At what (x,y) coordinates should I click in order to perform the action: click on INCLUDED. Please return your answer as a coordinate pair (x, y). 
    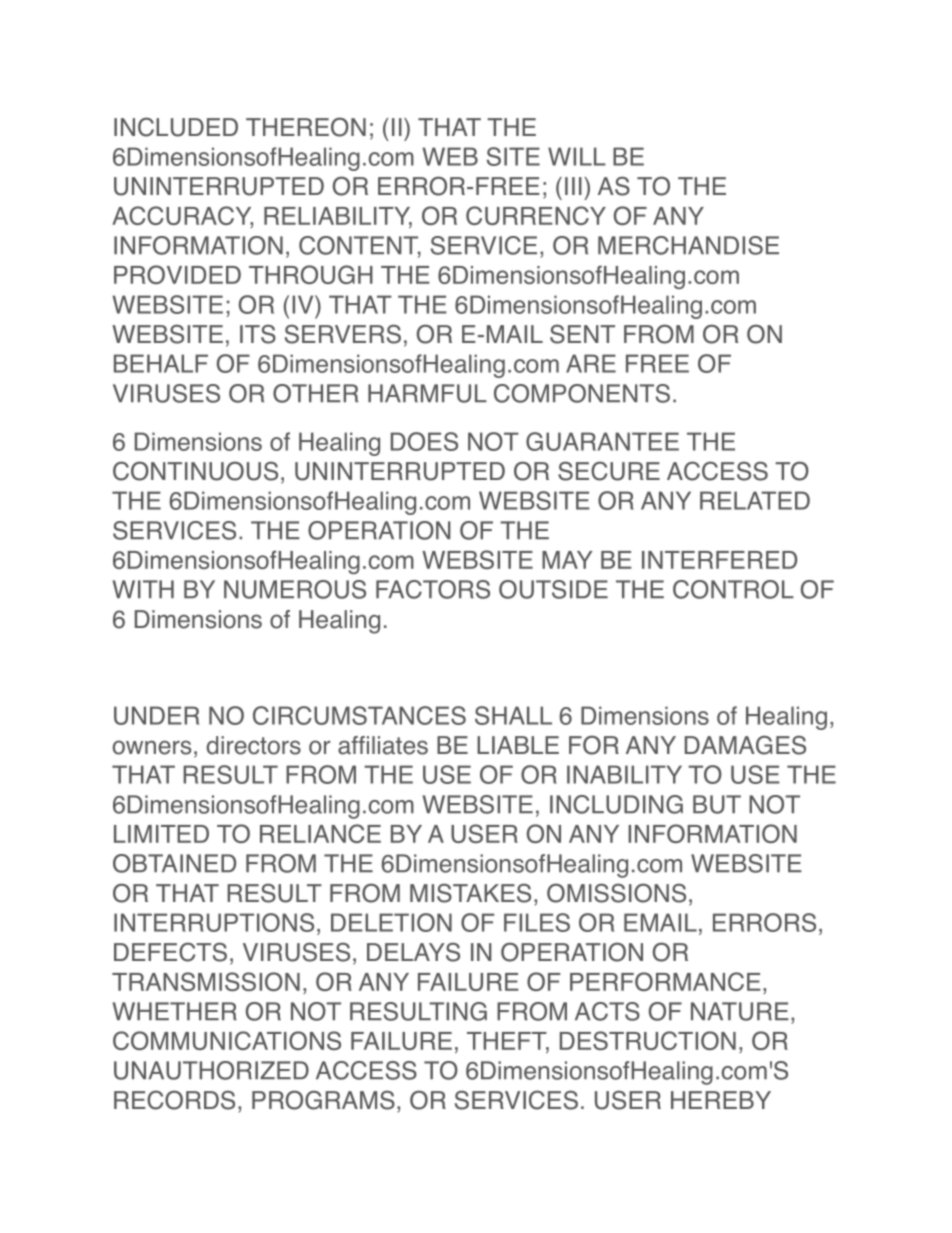
    Looking at the image, I should click on (176, 127).
